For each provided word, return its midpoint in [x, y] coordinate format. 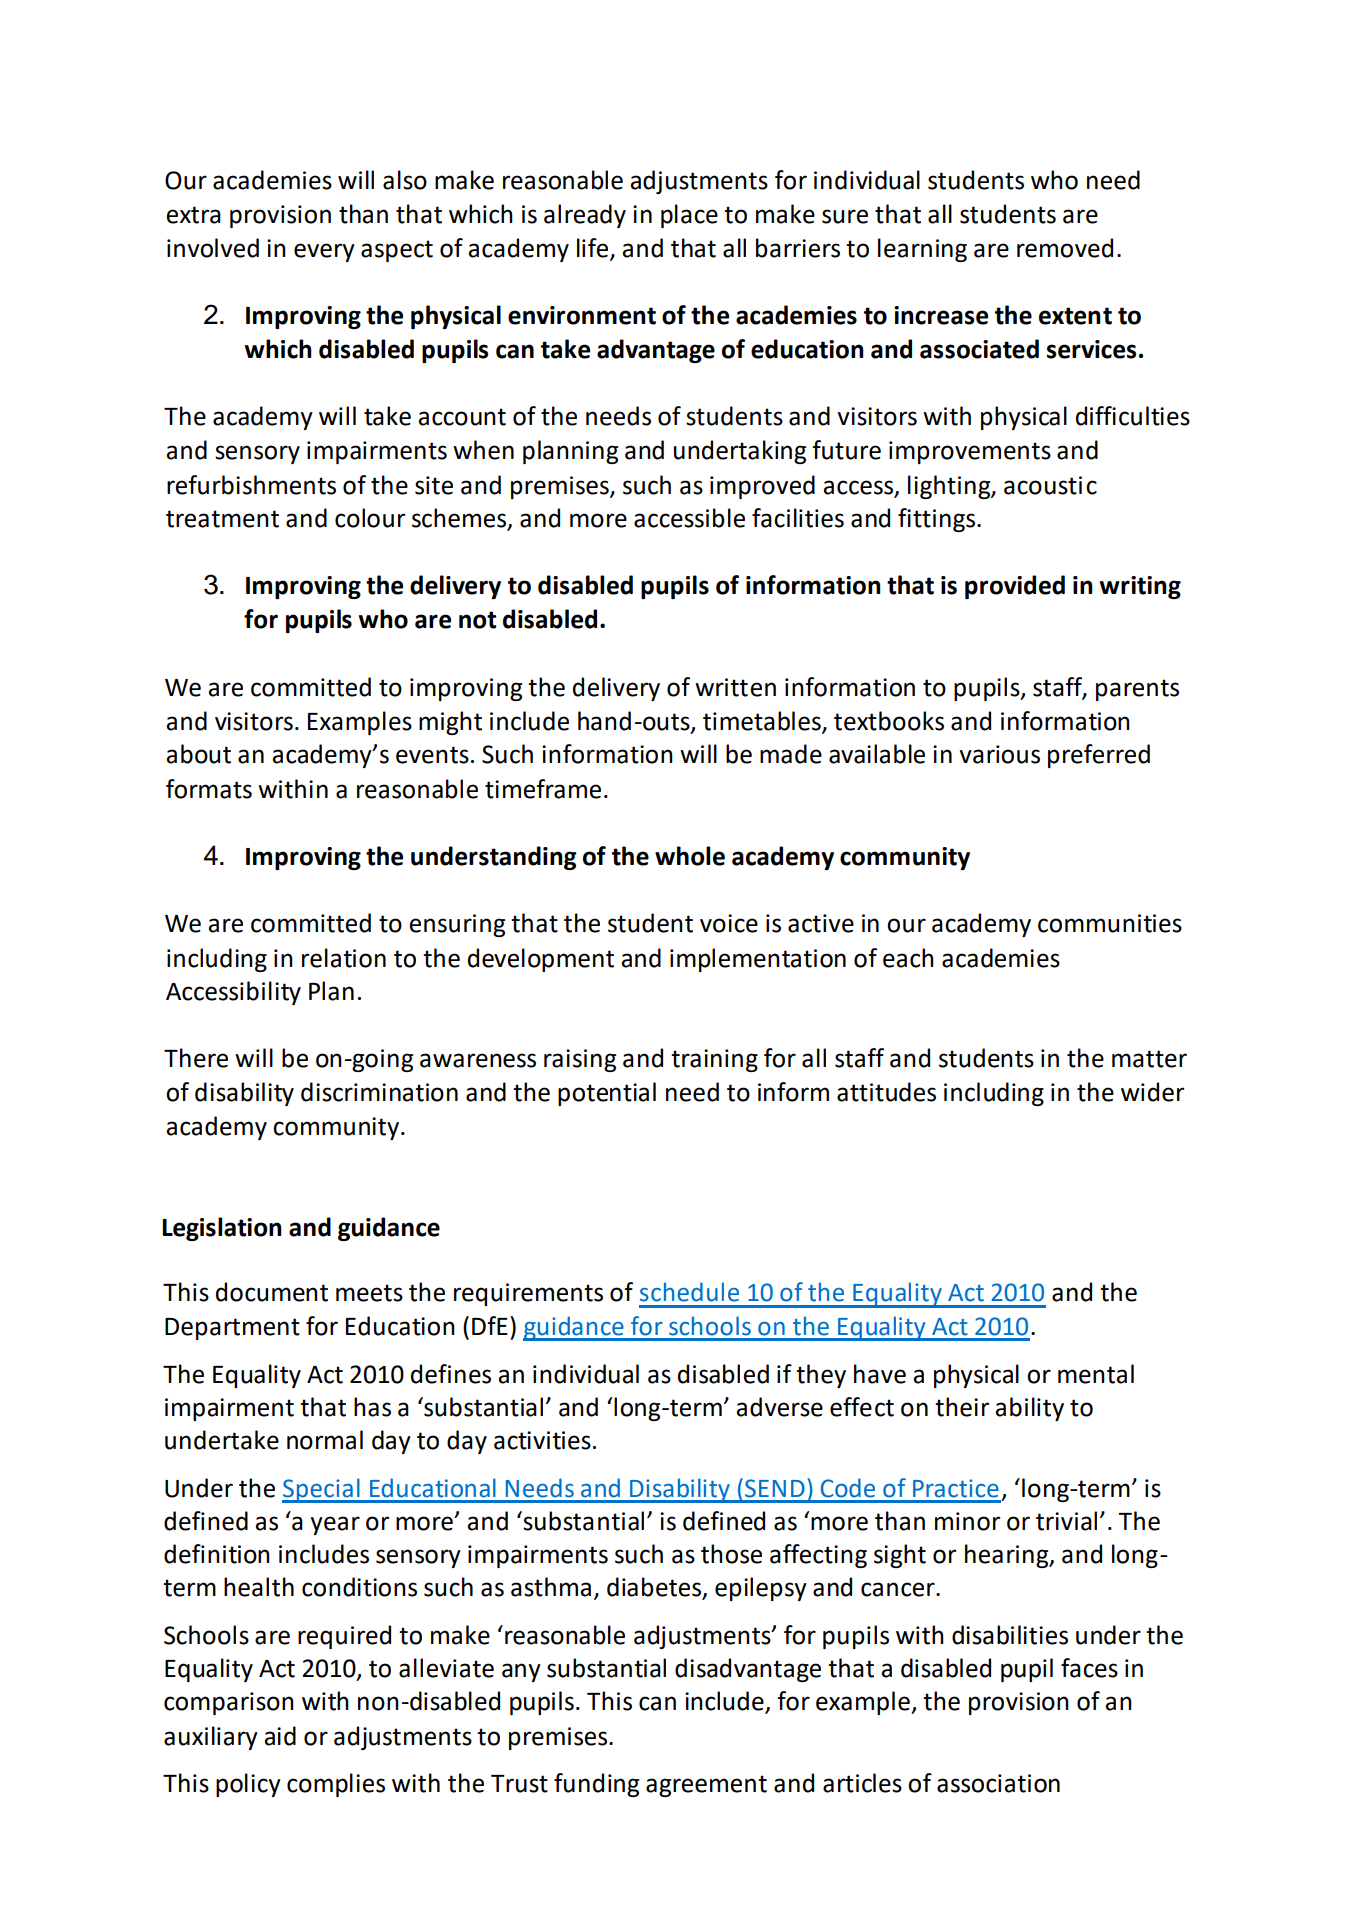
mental [1096, 1374]
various [999, 754]
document [272, 1292]
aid [280, 1736]
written [735, 687]
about [198, 754]
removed [1065, 248]
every [324, 252]
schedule [689, 1292]
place [689, 216]
